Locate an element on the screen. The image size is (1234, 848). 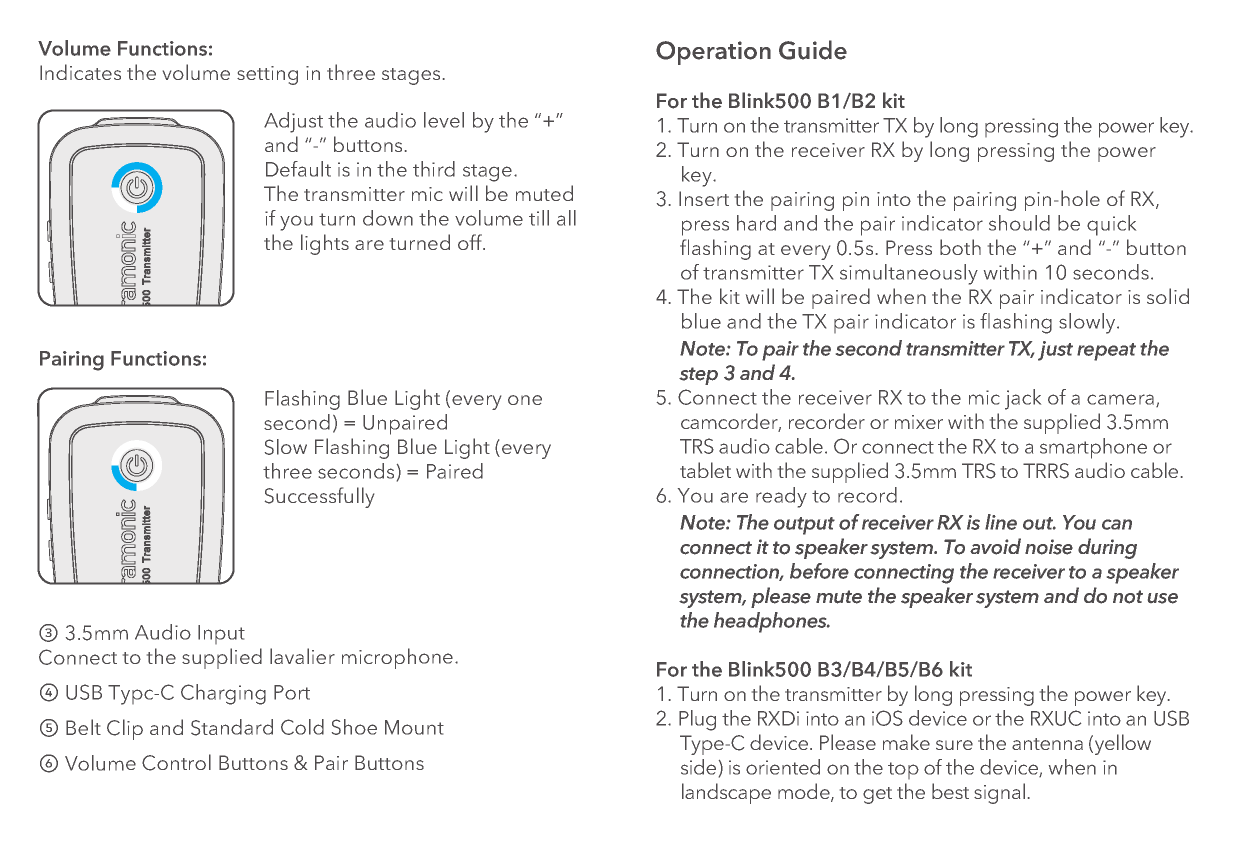
jack is located at coordinates (1023, 399).
